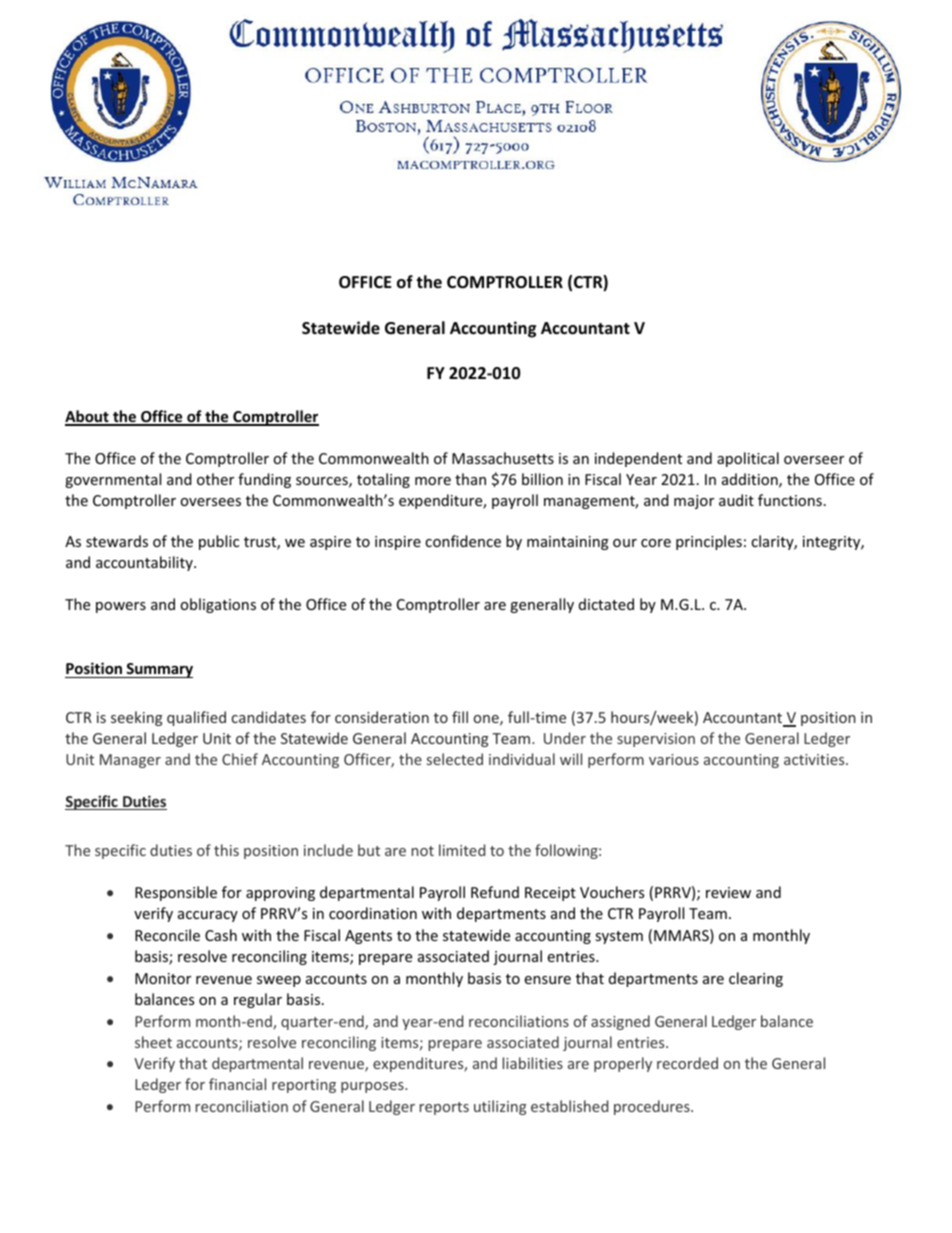  I want to click on other, so click(215, 479).
